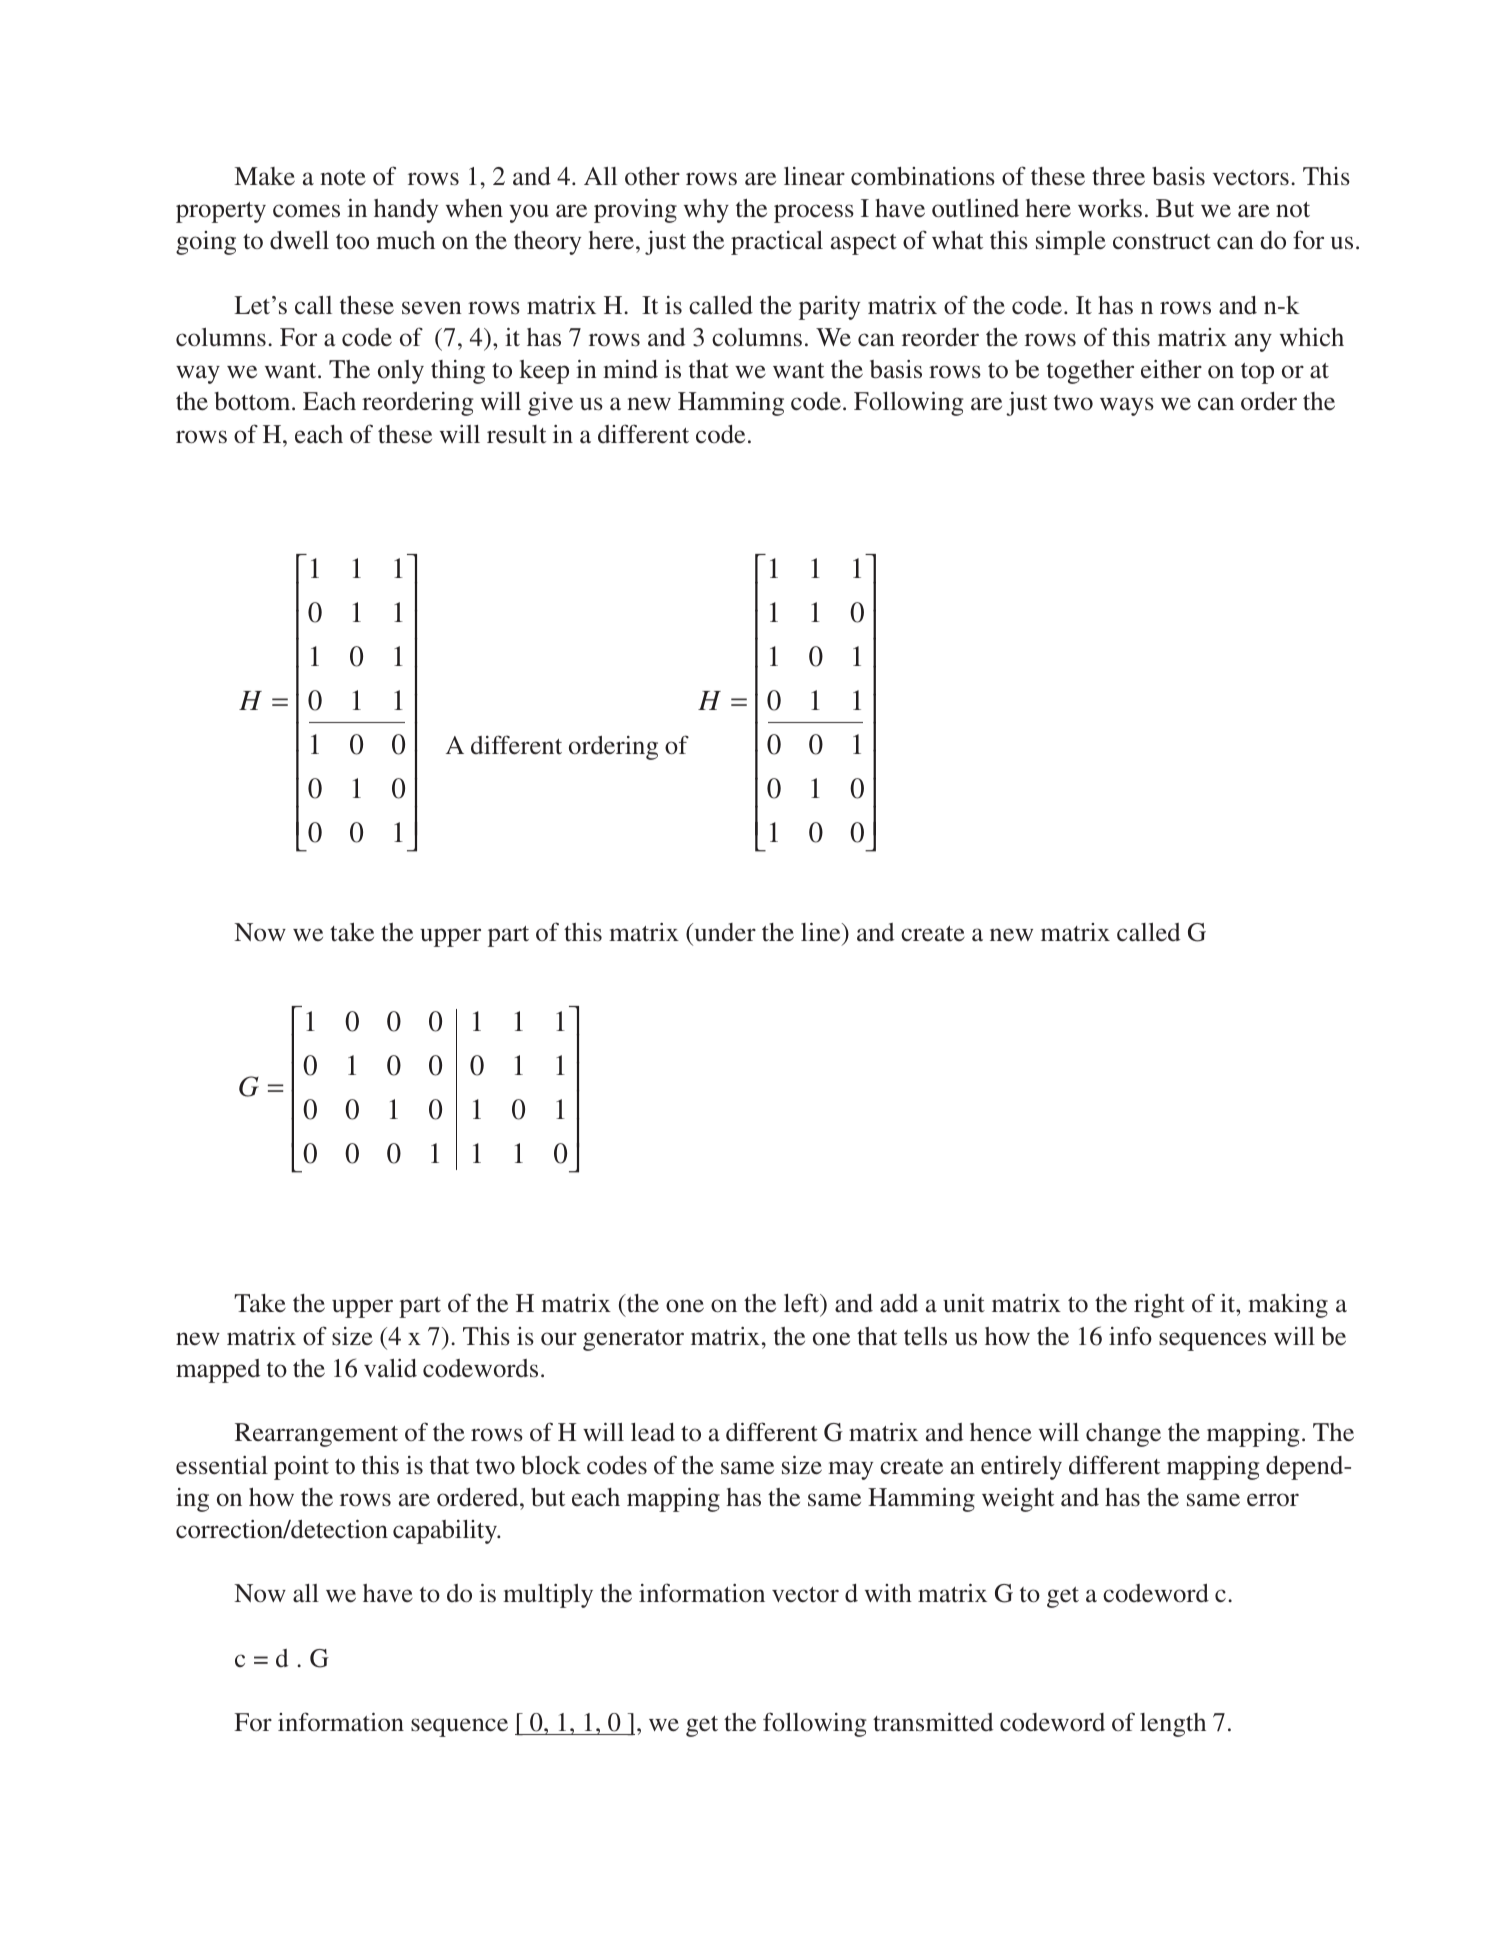  What do you see at coordinates (724, 932) in the image?
I see `under` at bounding box center [724, 932].
